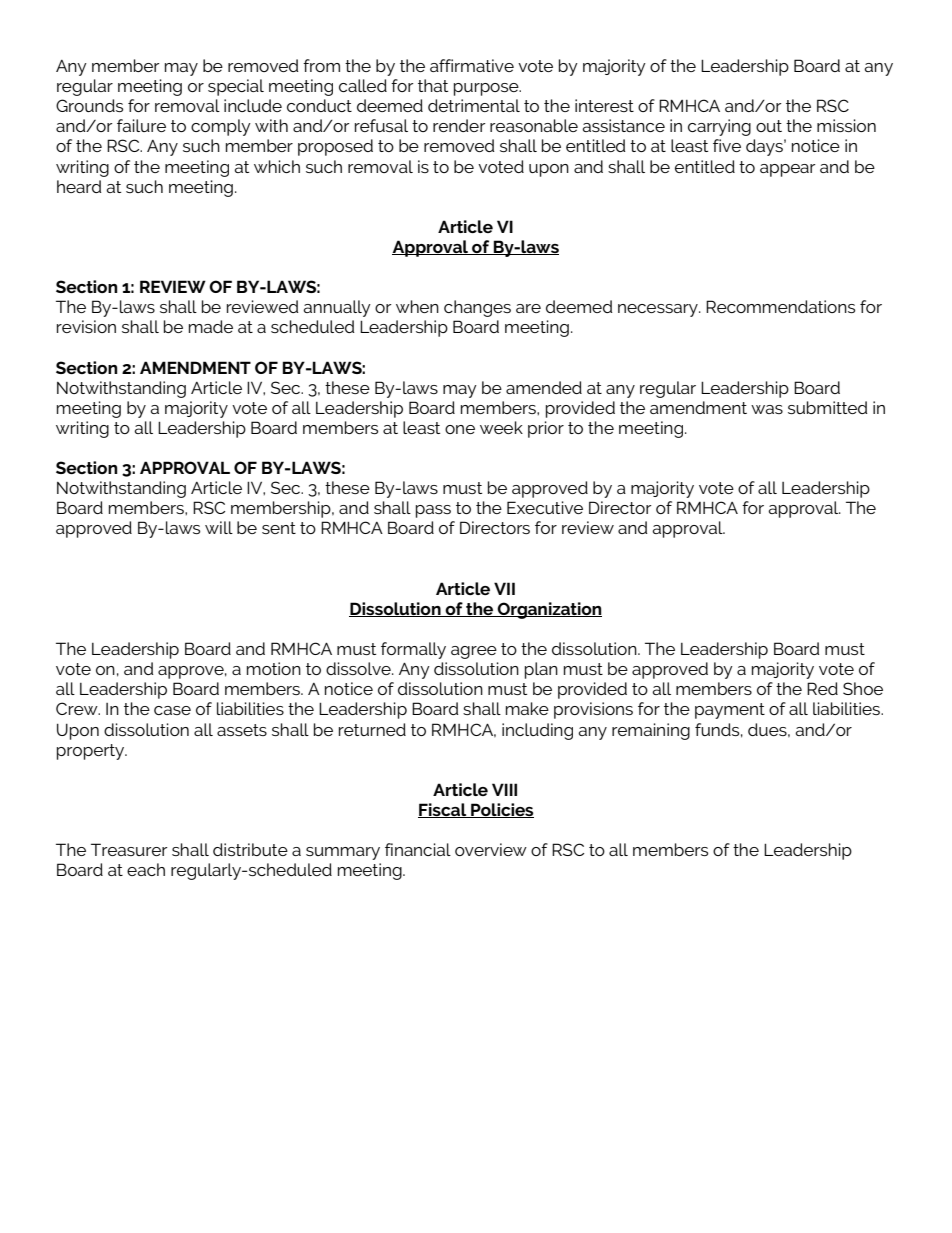 Image resolution: width=952 pixels, height=1233 pixels. What do you see at coordinates (769, 126) in the screenshot?
I see `out` at bounding box center [769, 126].
